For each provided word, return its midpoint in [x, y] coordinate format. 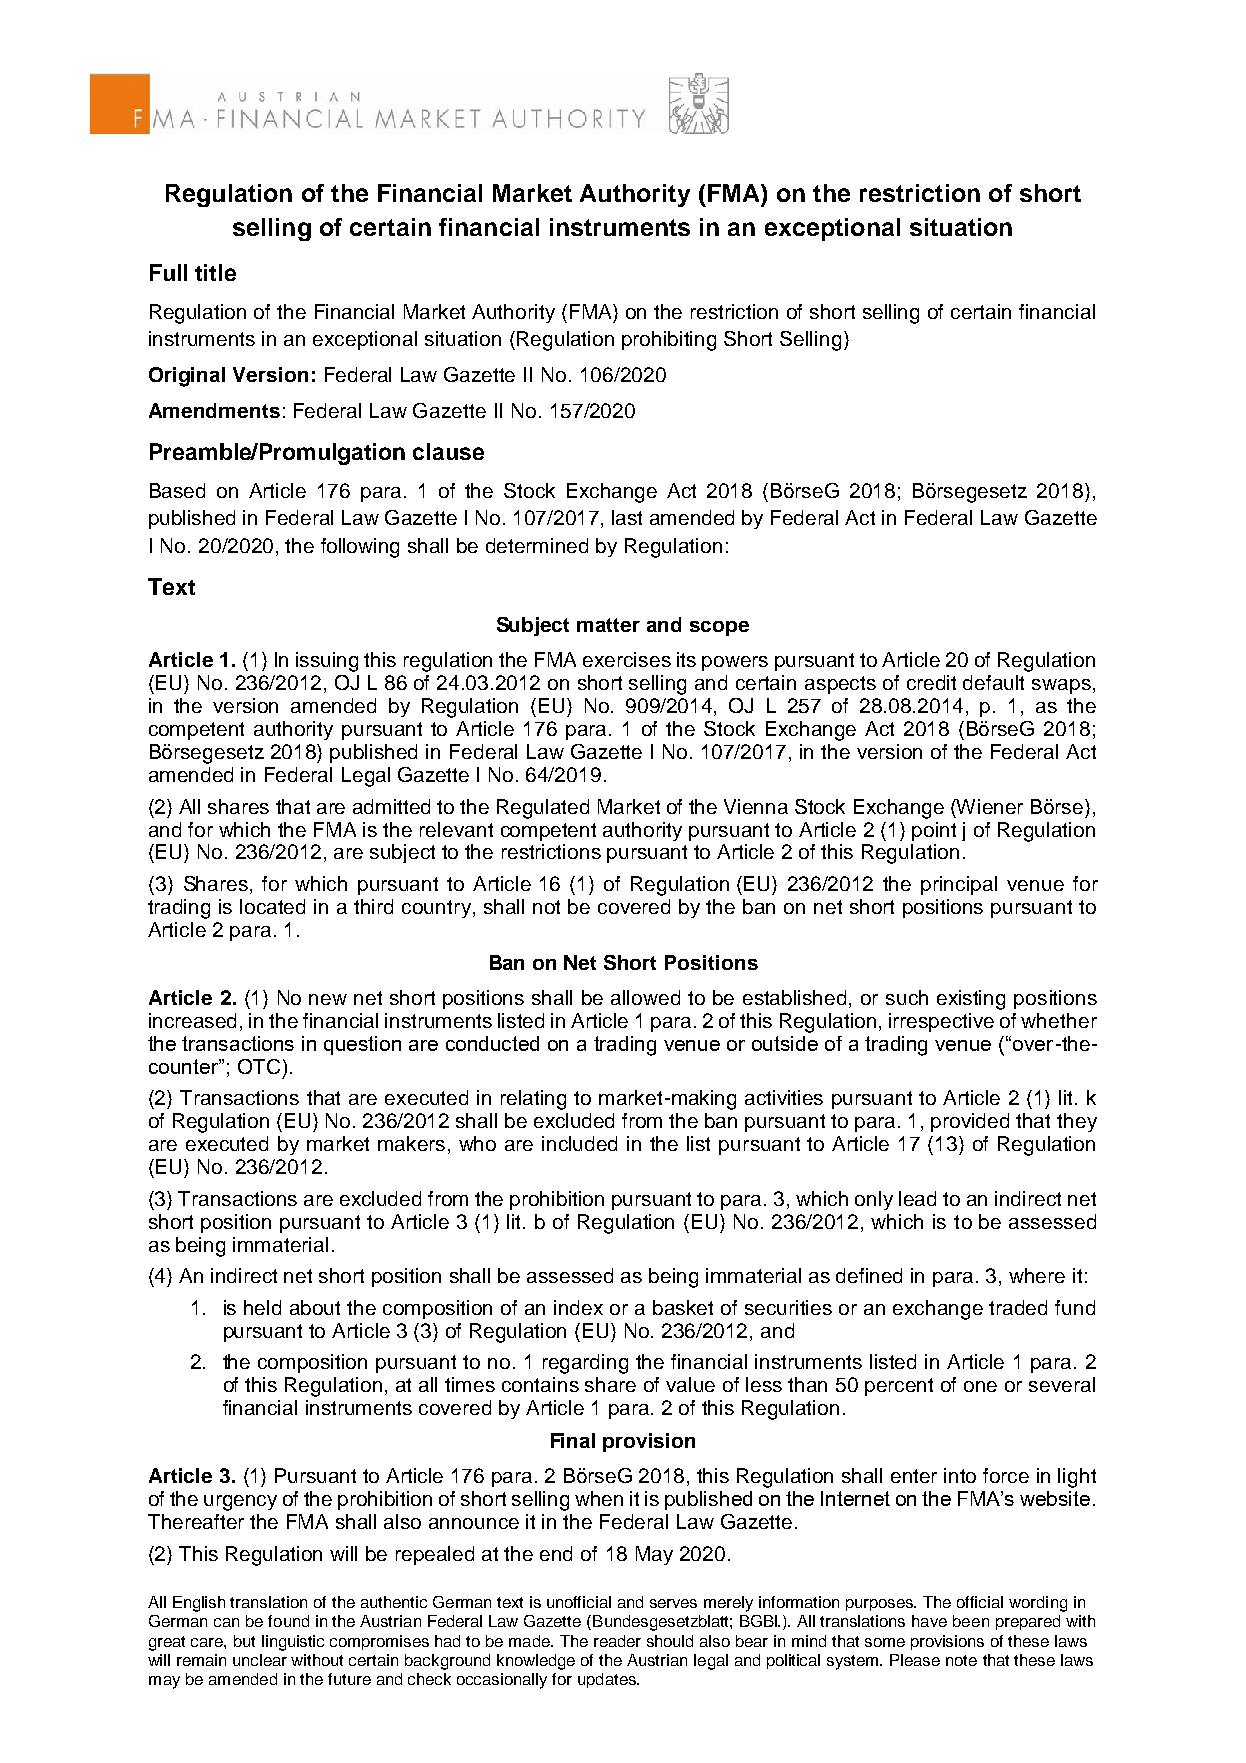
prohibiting [669, 341]
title [215, 272]
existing [971, 1000]
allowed [645, 997]
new [328, 999]
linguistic [293, 1643]
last [627, 517]
